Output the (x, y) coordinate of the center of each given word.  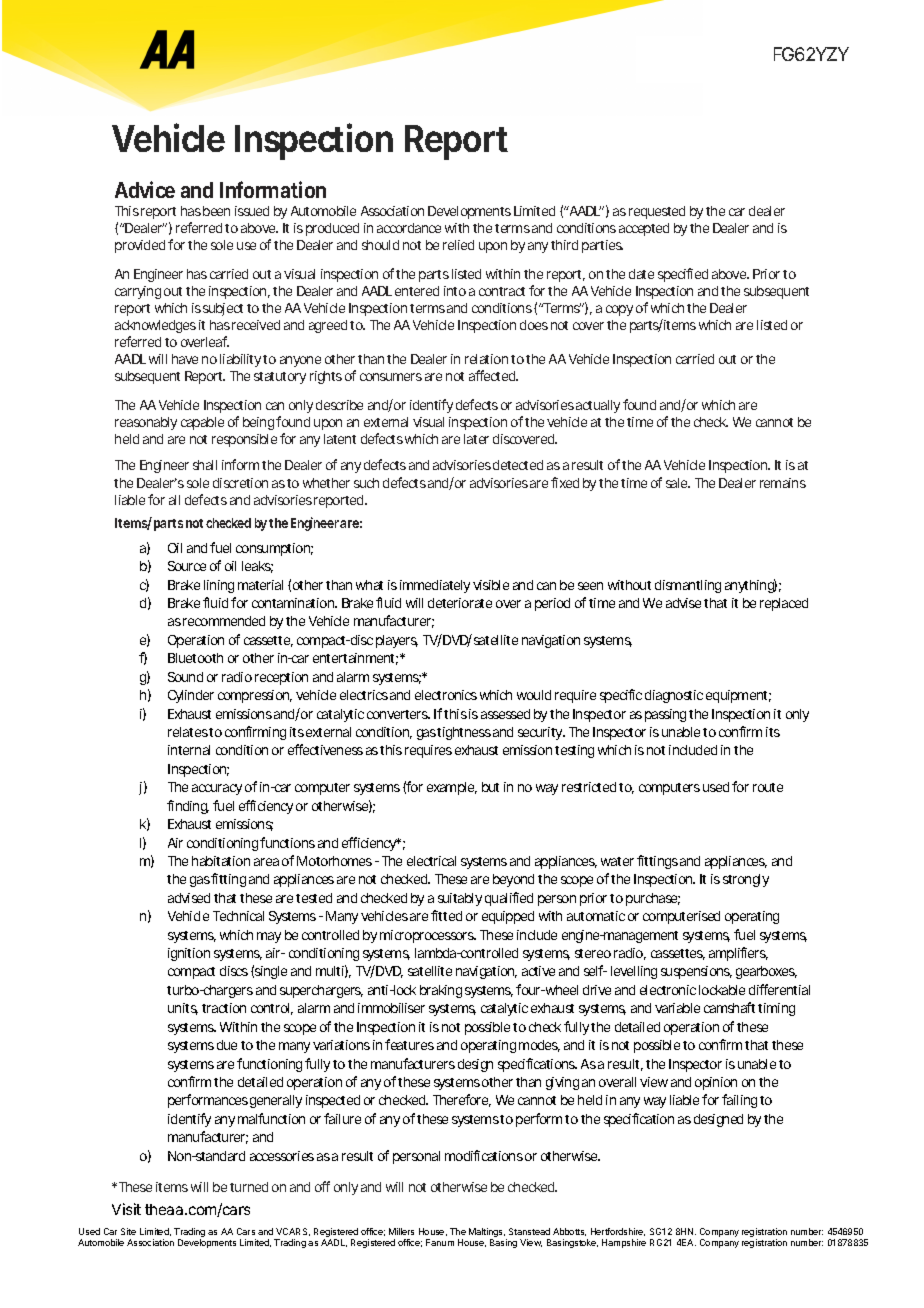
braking (441, 991)
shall (205, 465)
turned (249, 1187)
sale (678, 483)
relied (458, 245)
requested (657, 212)
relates (189, 732)
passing (665, 715)
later (476, 439)
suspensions (696, 972)
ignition (189, 954)
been (216, 211)
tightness (464, 733)
